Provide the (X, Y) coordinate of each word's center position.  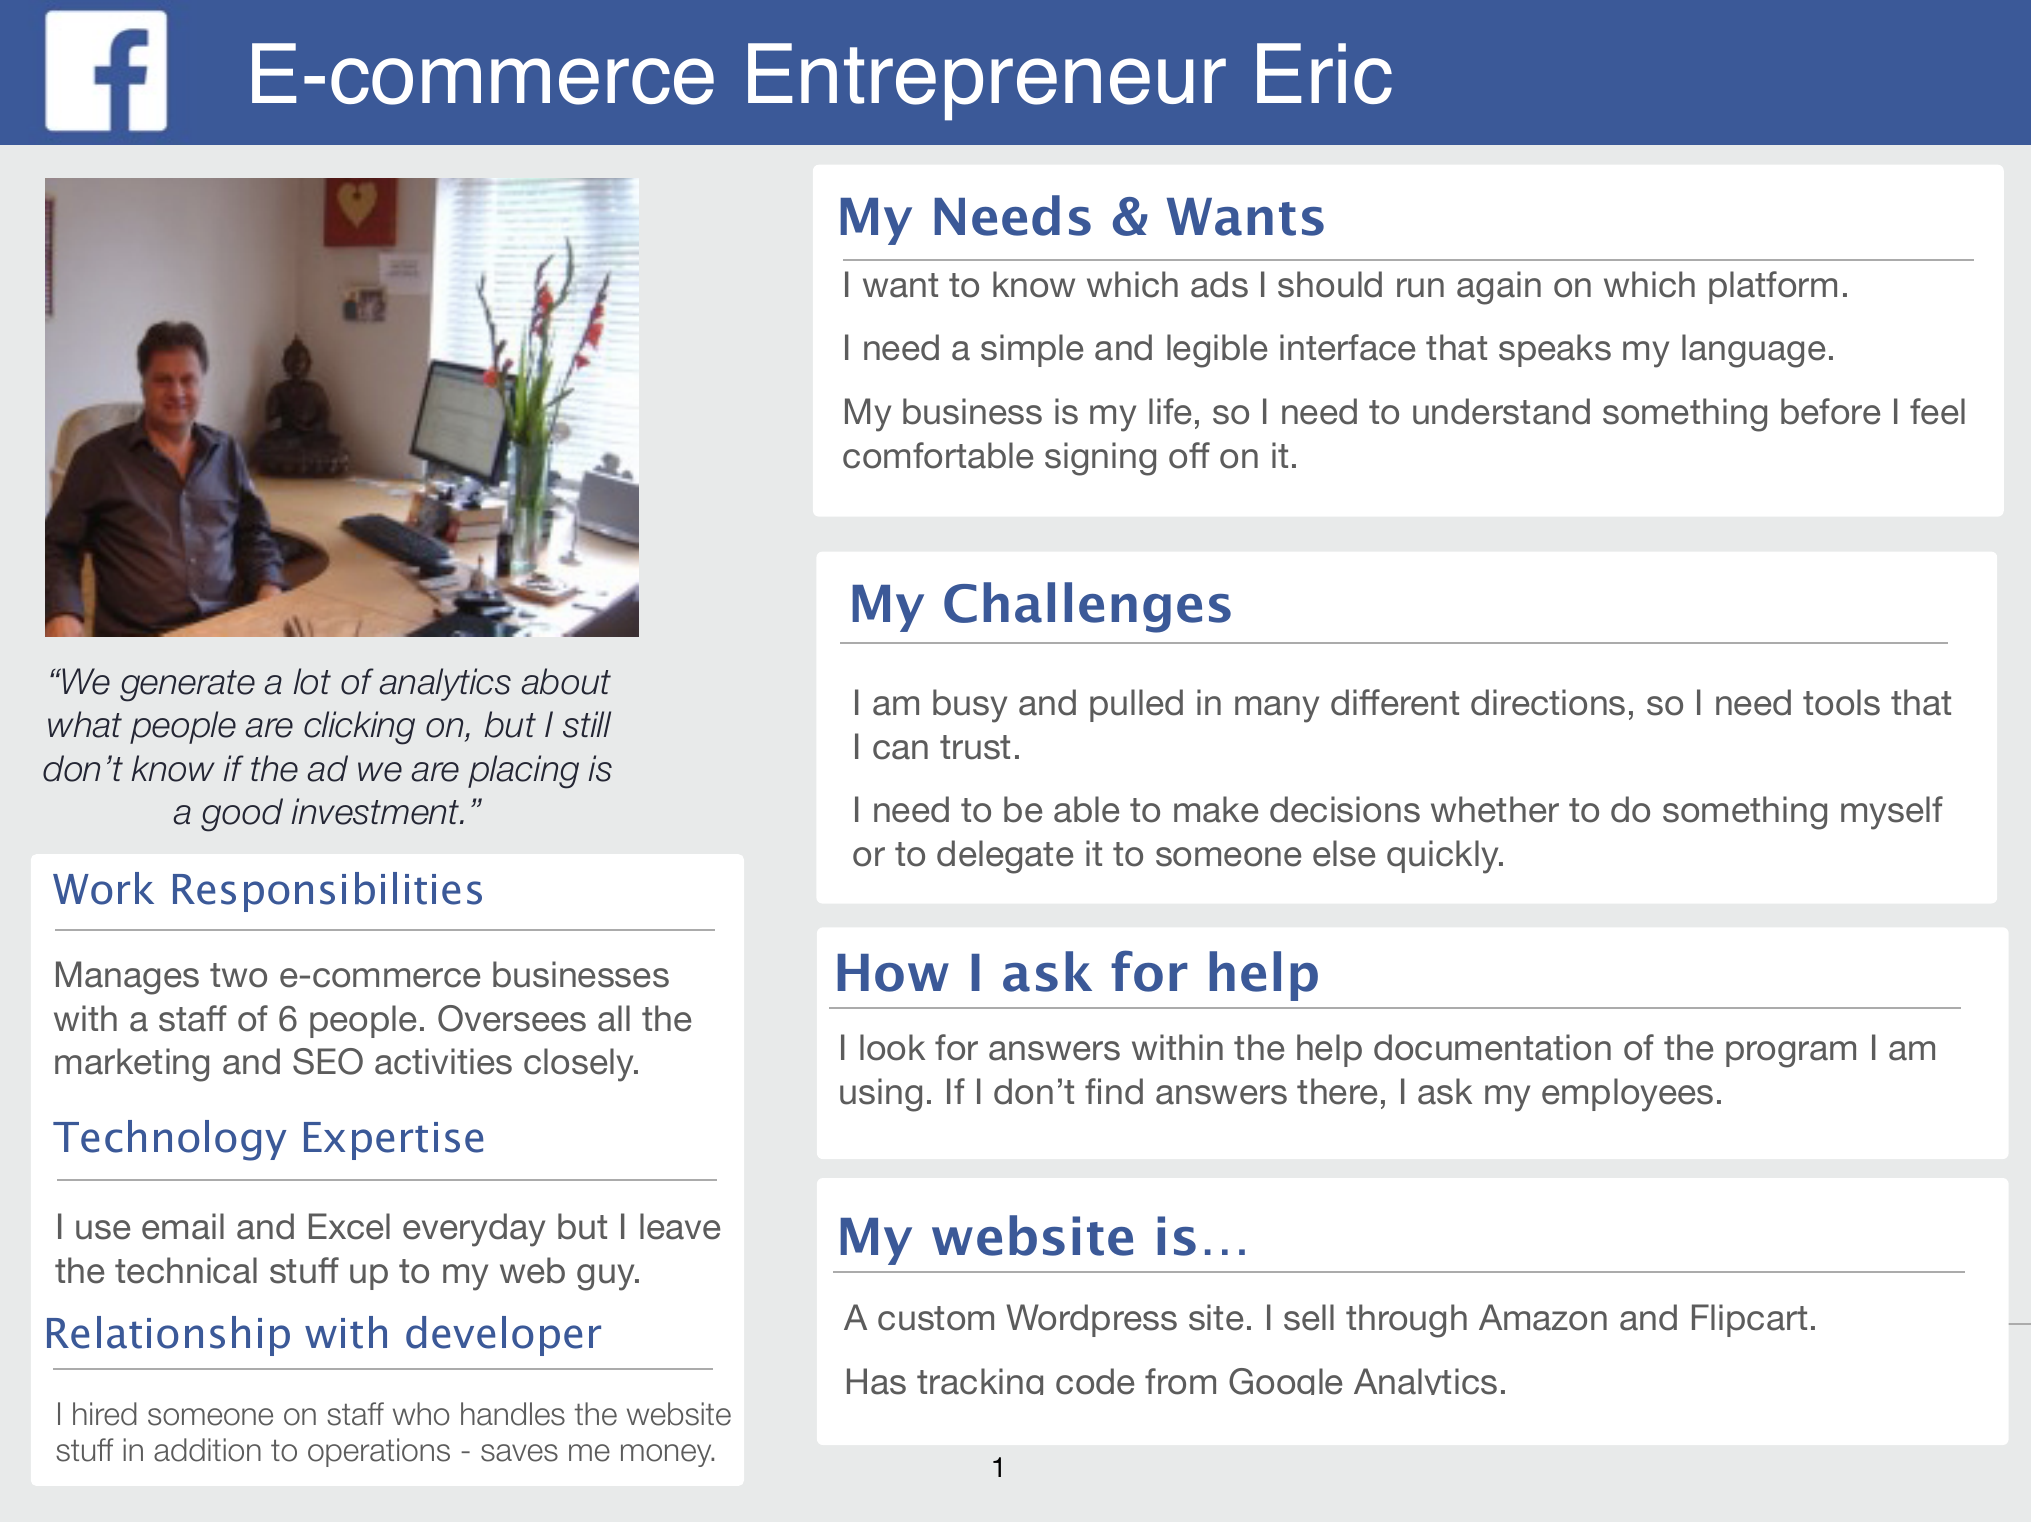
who (421, 1414)
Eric (1324, 73)
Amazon (1543, 1317)
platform (1773, 287)
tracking (980, 1381)
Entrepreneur (987, 82)
